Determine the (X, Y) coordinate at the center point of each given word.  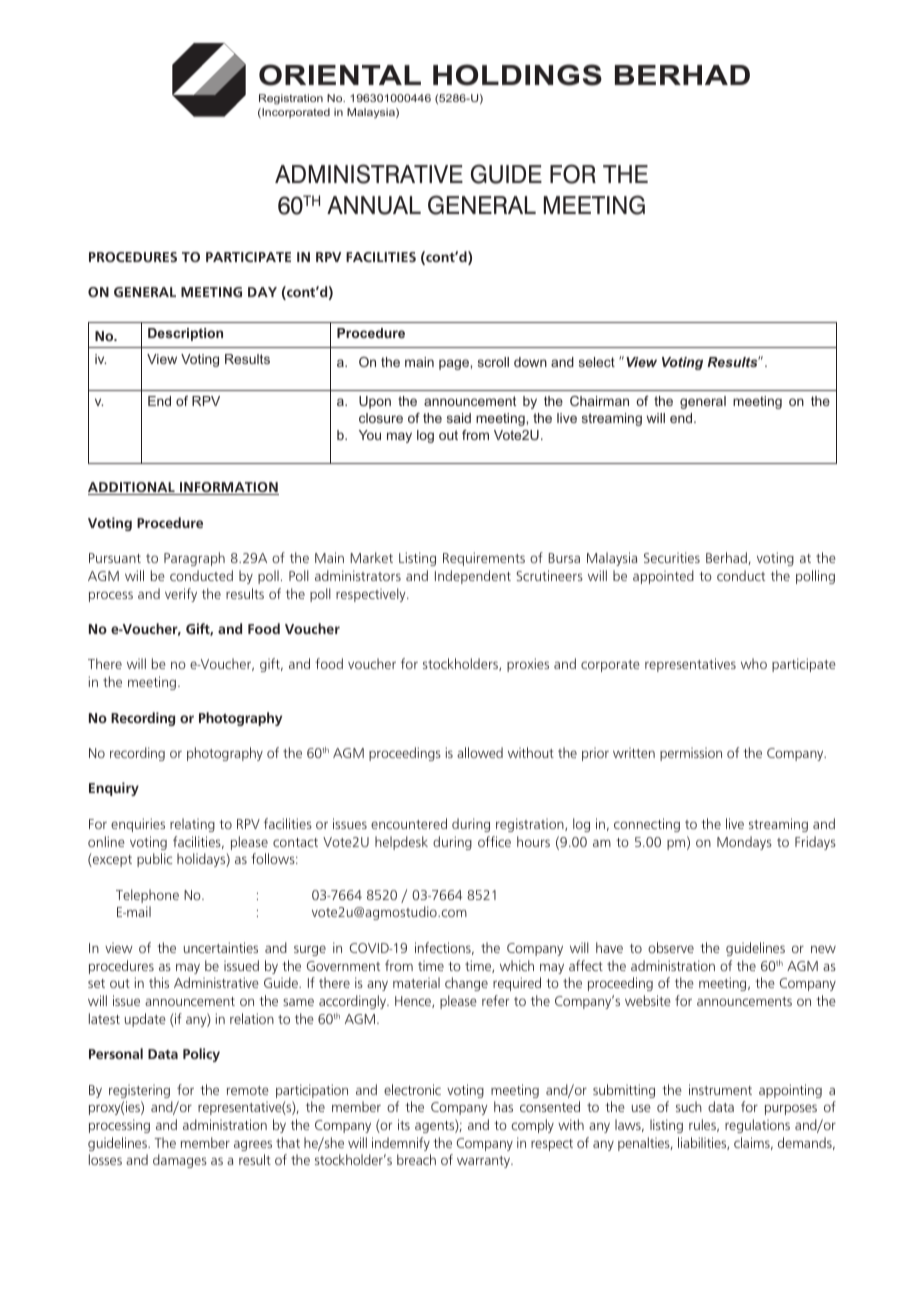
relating (192, 825)
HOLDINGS (517, 75)
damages (180, 1161)
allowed (480, 752)
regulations (757, 1126)
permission (691, 754)
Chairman (599, 401)
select (597, 362)
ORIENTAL (340, 75)
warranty (485, 1162)
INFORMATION (228, 488)
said (459, 418)
